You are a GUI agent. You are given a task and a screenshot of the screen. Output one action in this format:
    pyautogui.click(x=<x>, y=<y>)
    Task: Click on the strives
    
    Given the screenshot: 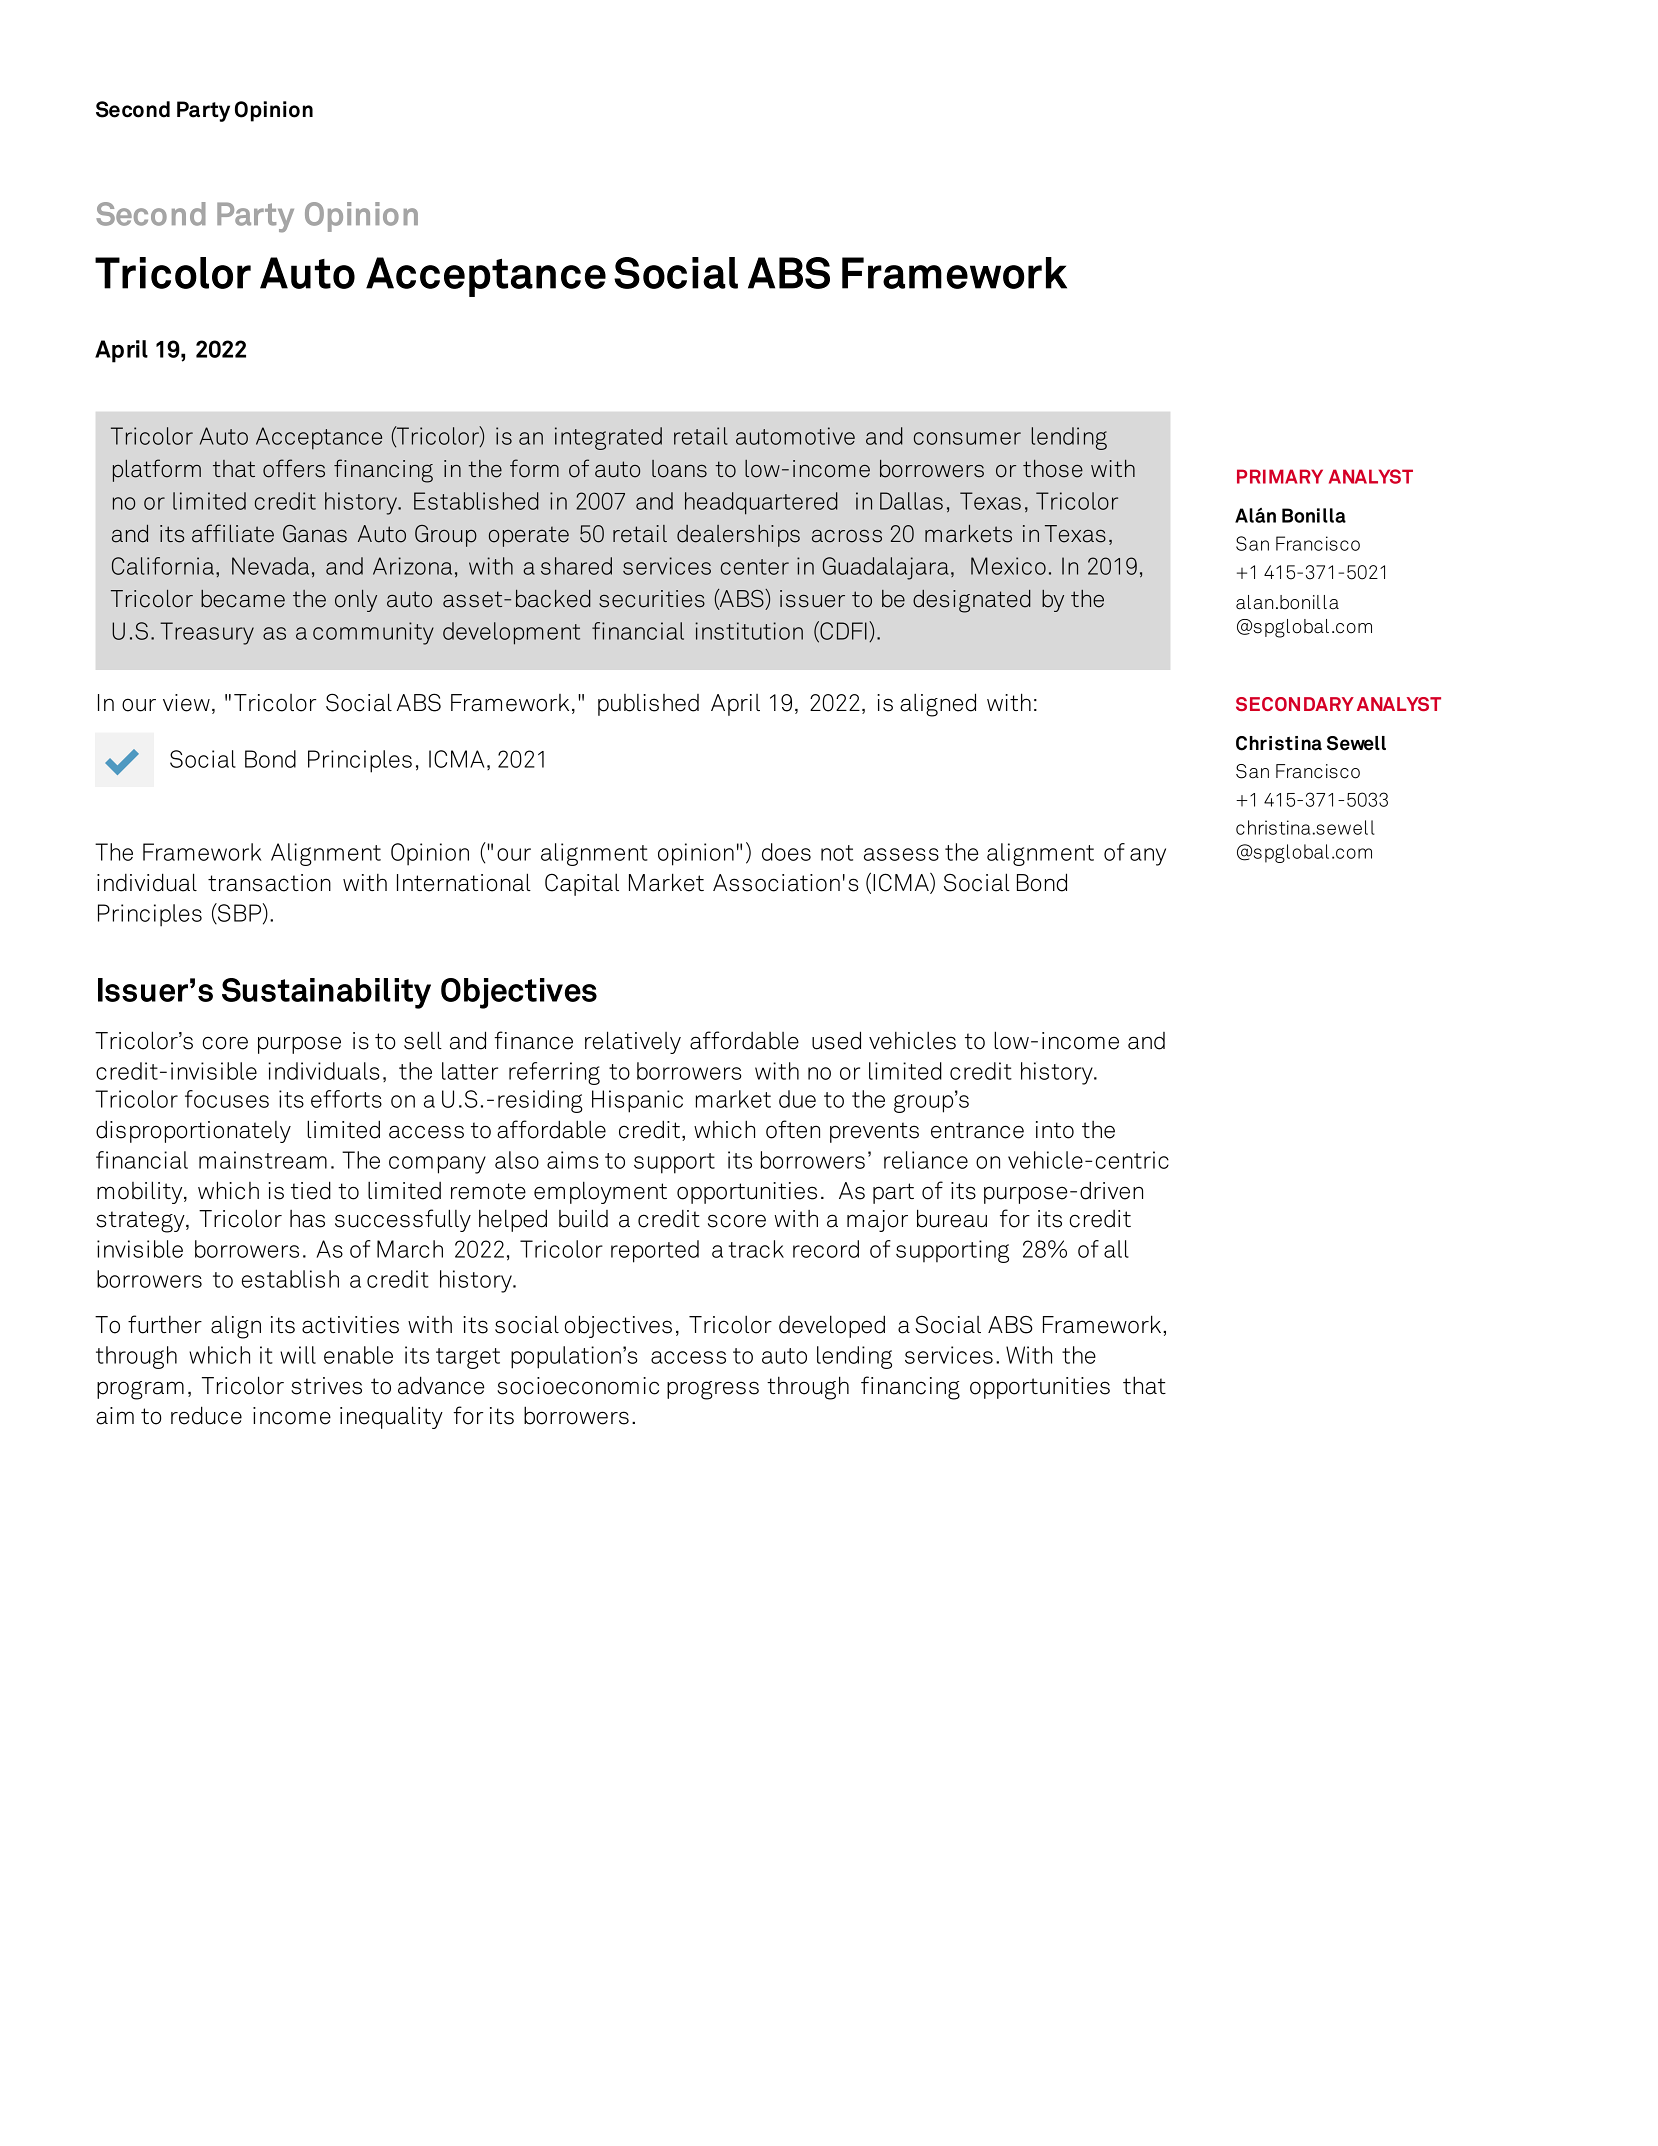 What is the action you would take?
    pyautogui.click(x=326, y=1386)
